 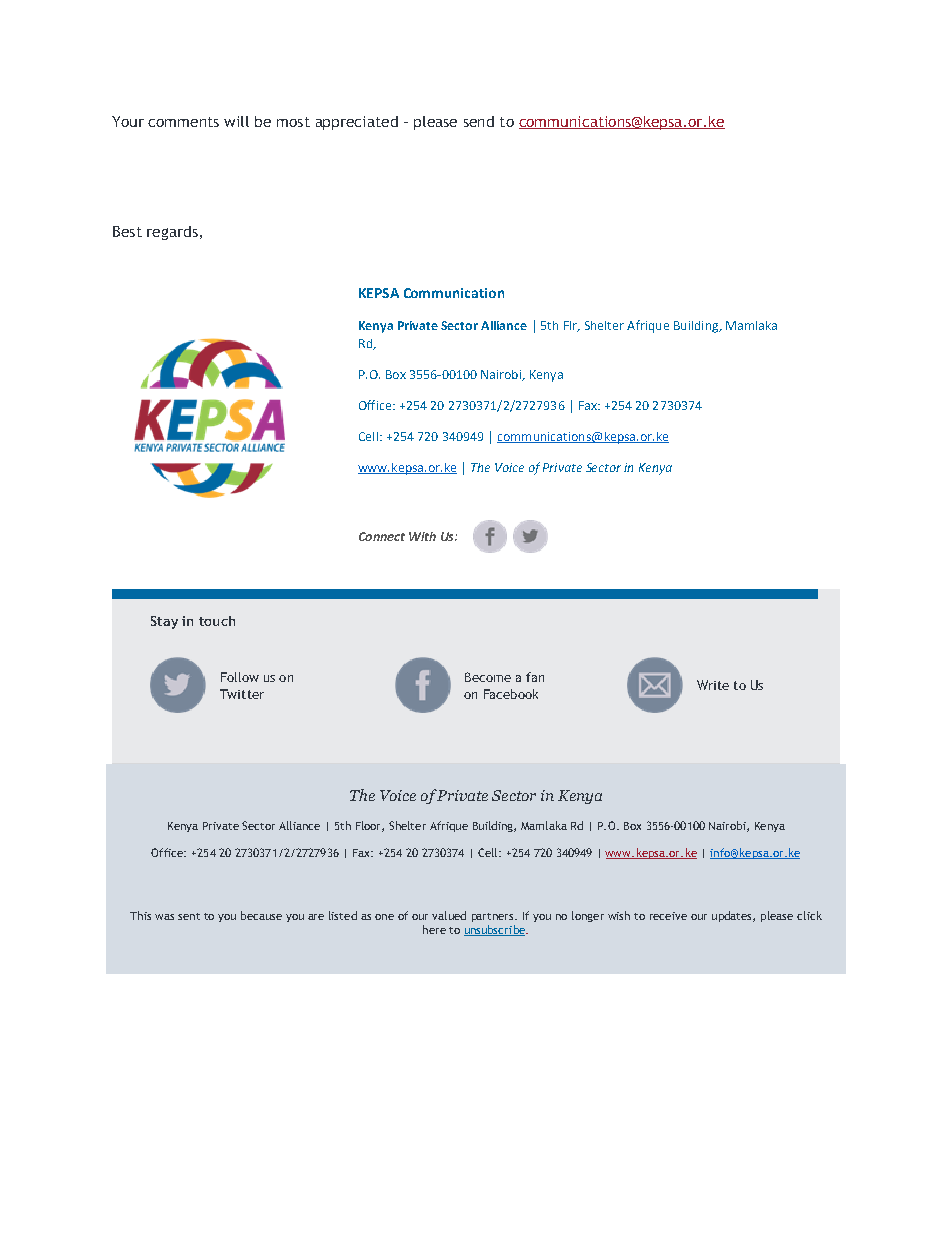 I want to click on valued, so click(x=449, y=915).
